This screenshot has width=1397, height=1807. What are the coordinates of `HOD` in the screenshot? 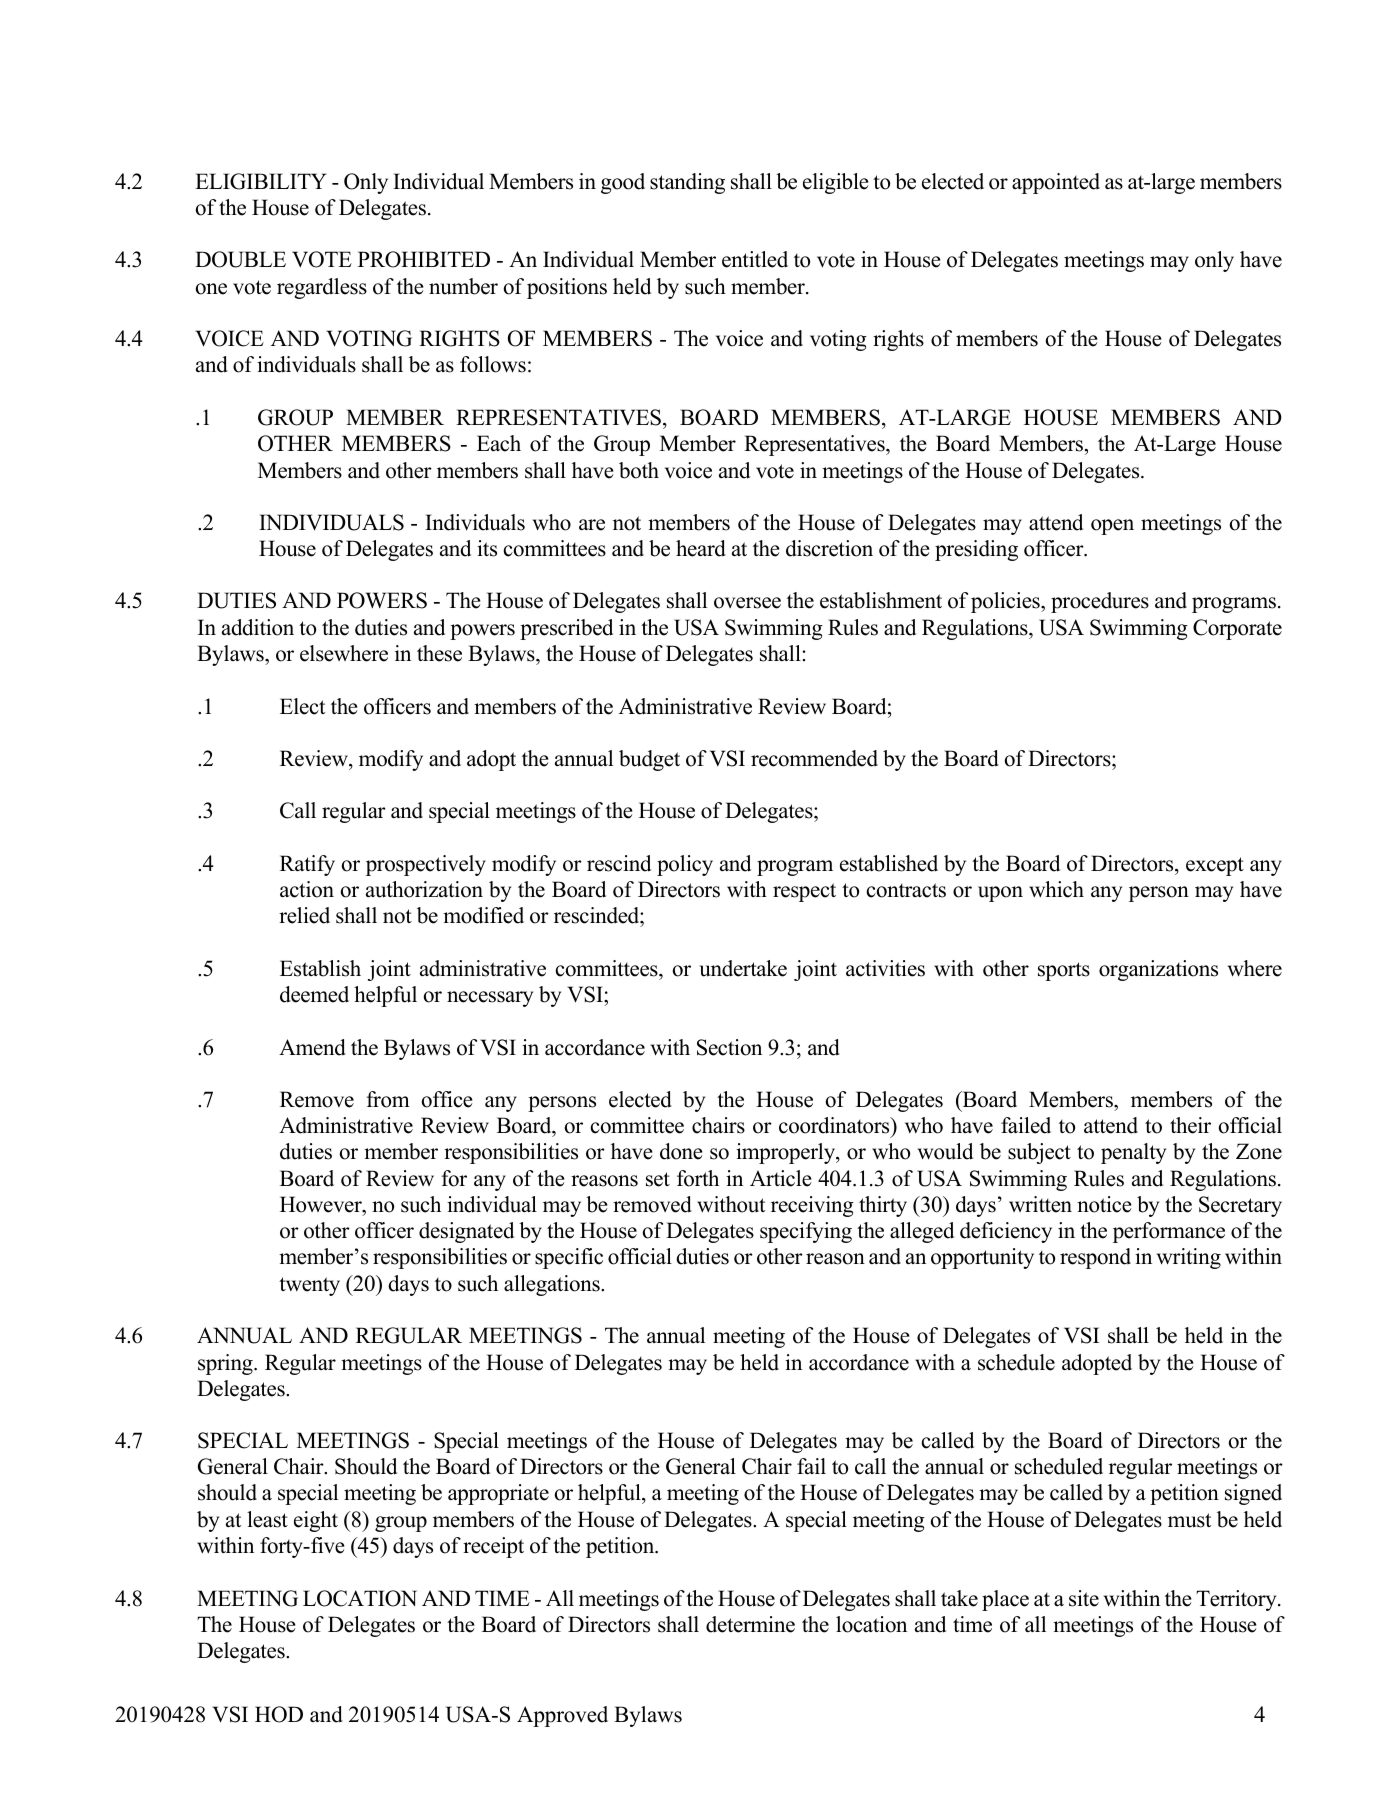 It's located at (279, 1714).
